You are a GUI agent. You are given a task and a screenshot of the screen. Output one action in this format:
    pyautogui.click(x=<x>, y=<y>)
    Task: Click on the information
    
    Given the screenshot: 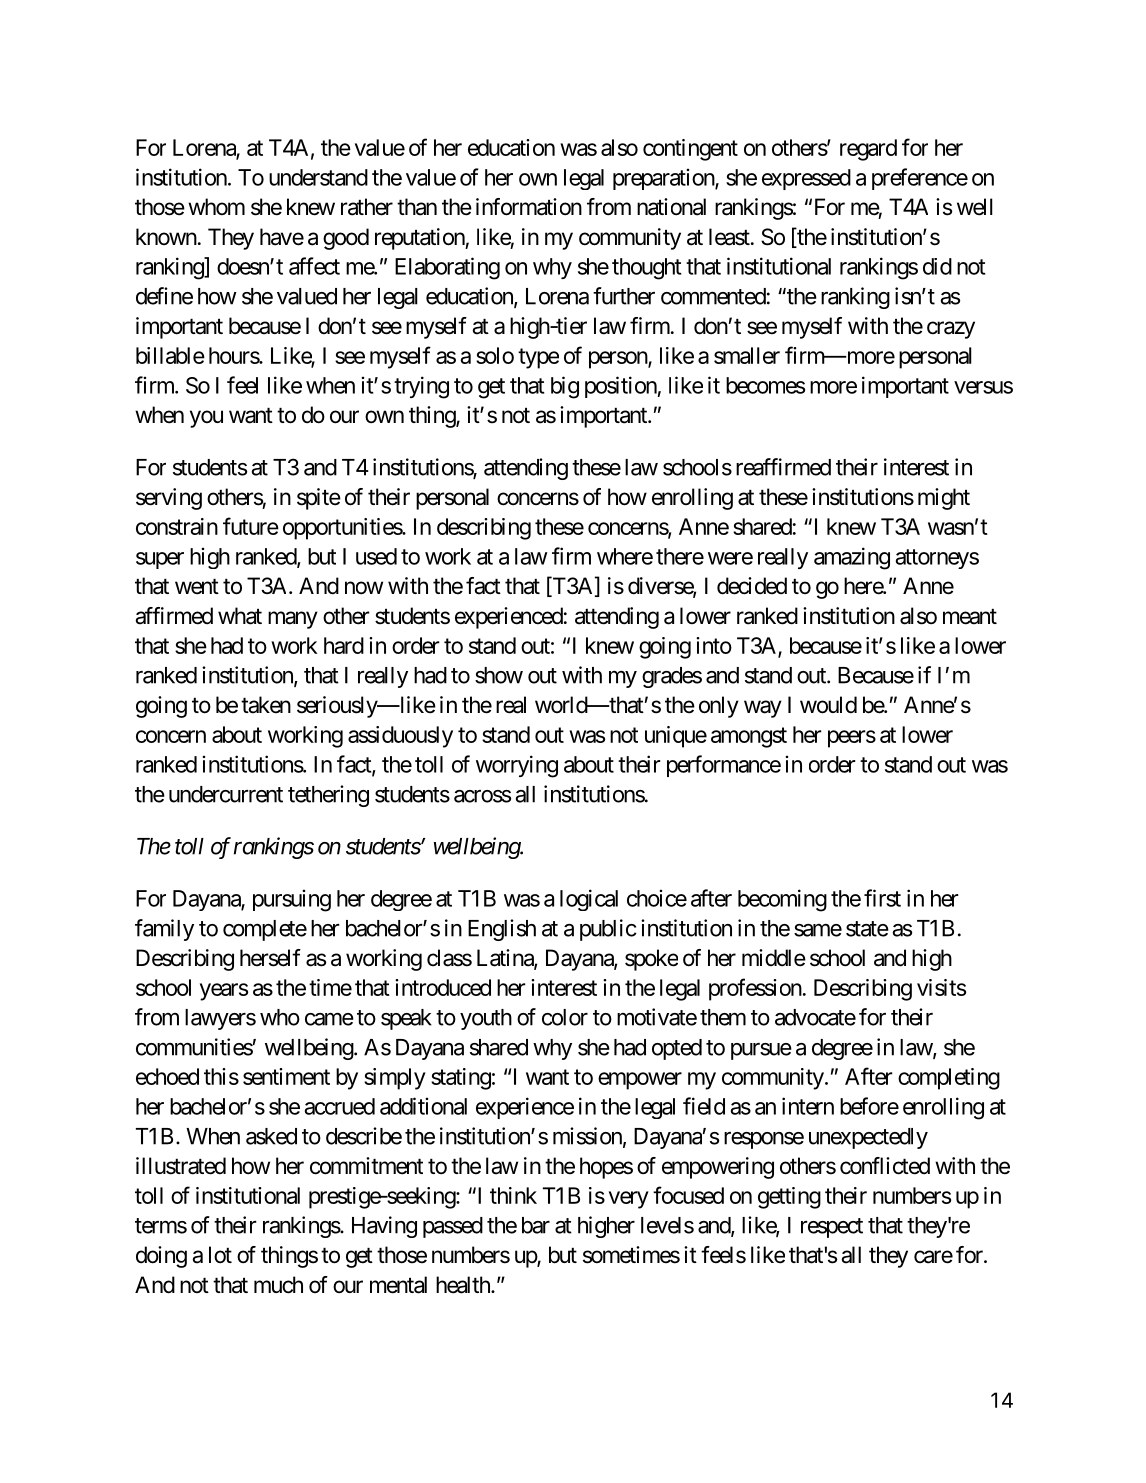 What is the action you would take?
    pyautogui.click(x=529, y=207)
